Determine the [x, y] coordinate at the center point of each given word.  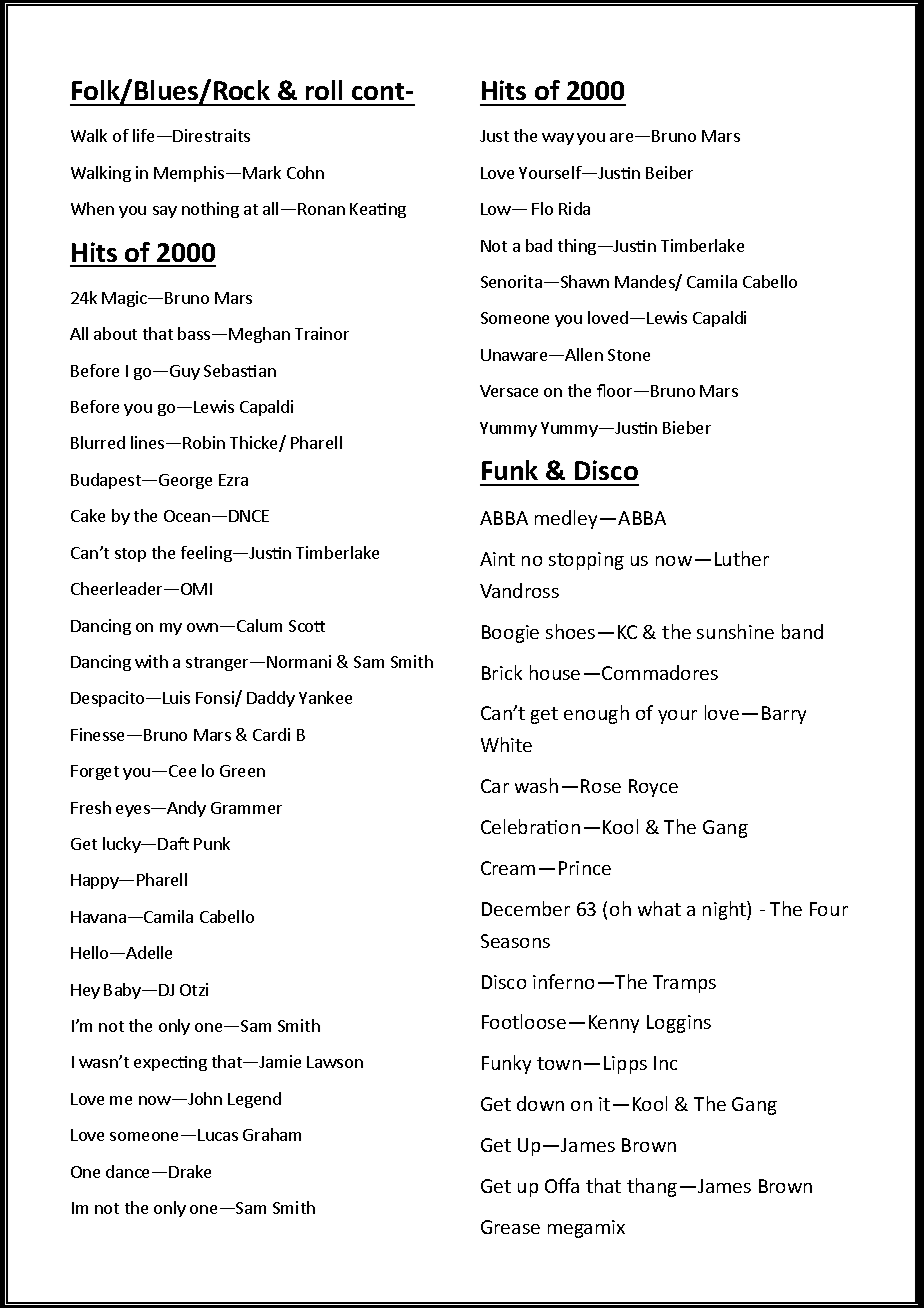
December [526, 908]
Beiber [669, 172]
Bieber [687, 427]
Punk [212, 843]
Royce [653, 788]
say [165, 212]
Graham [272, 1134]
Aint [497, 559]
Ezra [233, 480]
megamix [586, 1229]
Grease [510, 1227]
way [558, 139]
